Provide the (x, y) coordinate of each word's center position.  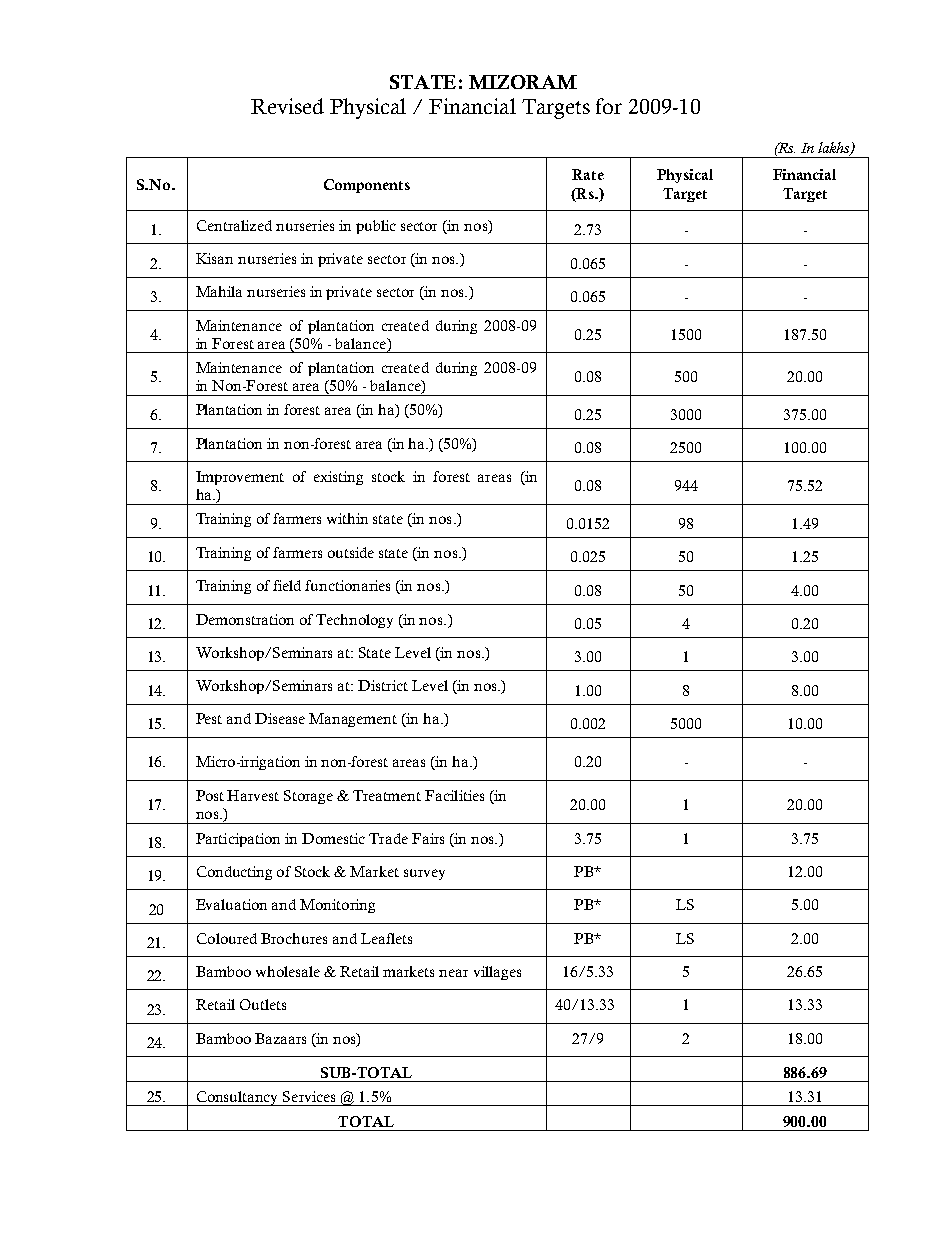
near (453, 973)
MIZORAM (523, 82)
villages (497, 973)
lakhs (835, 148)
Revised (287, 106)
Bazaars (280, 1038)
